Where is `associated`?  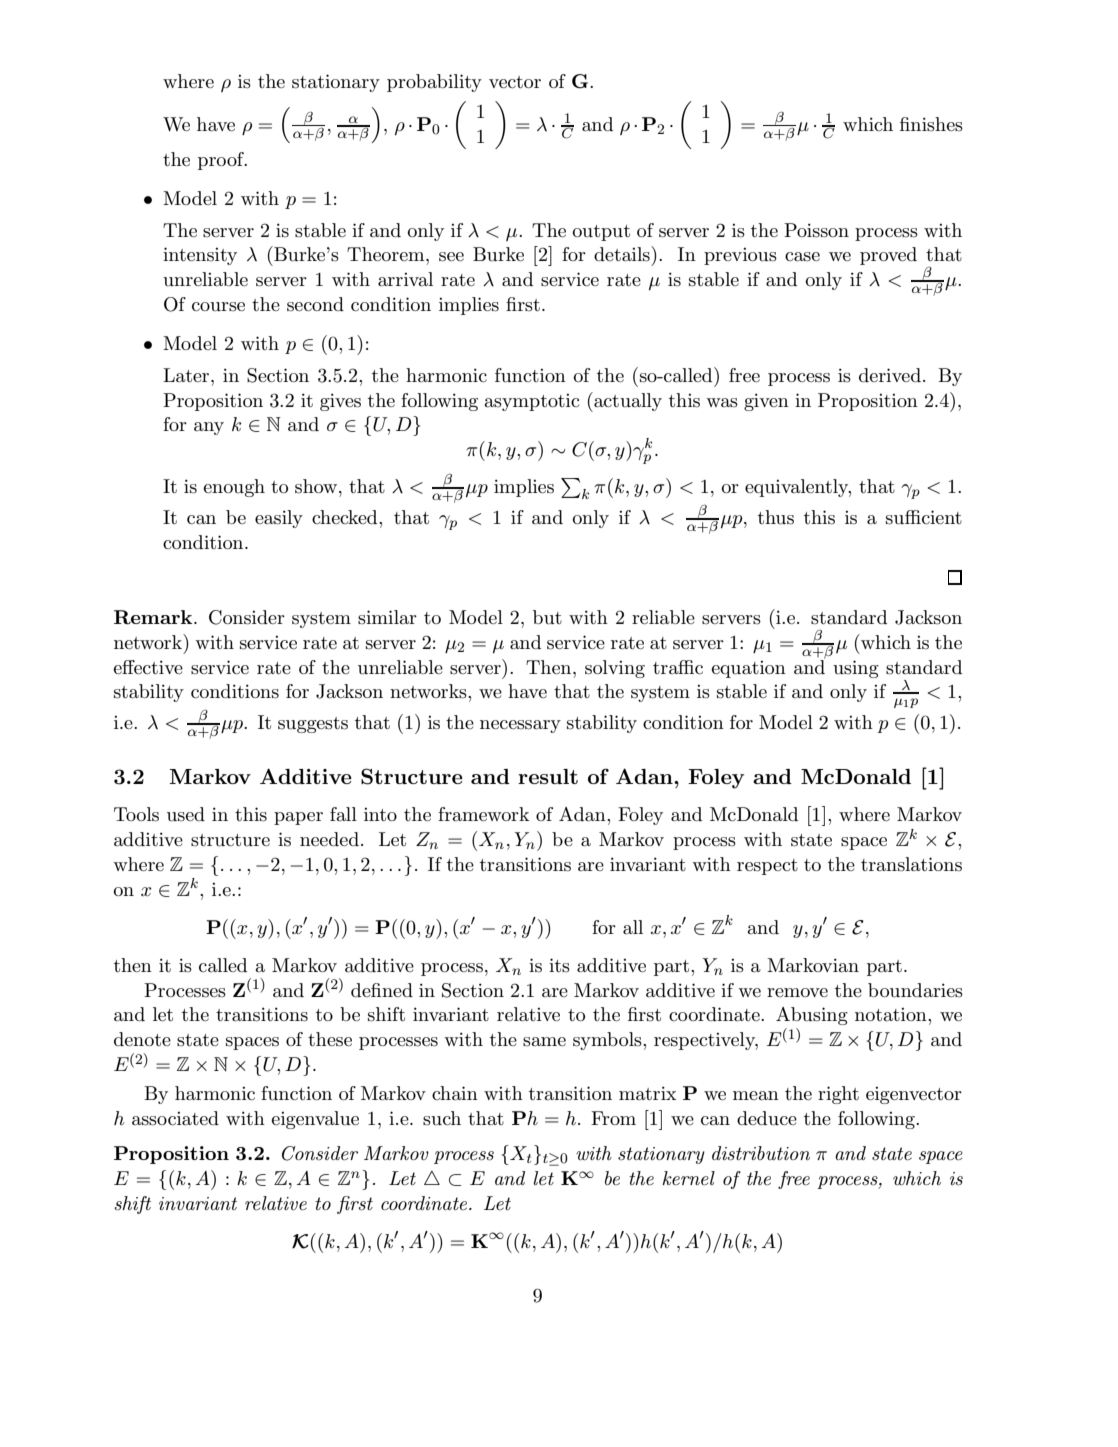
associated is located at coordinates (175, 1118).
